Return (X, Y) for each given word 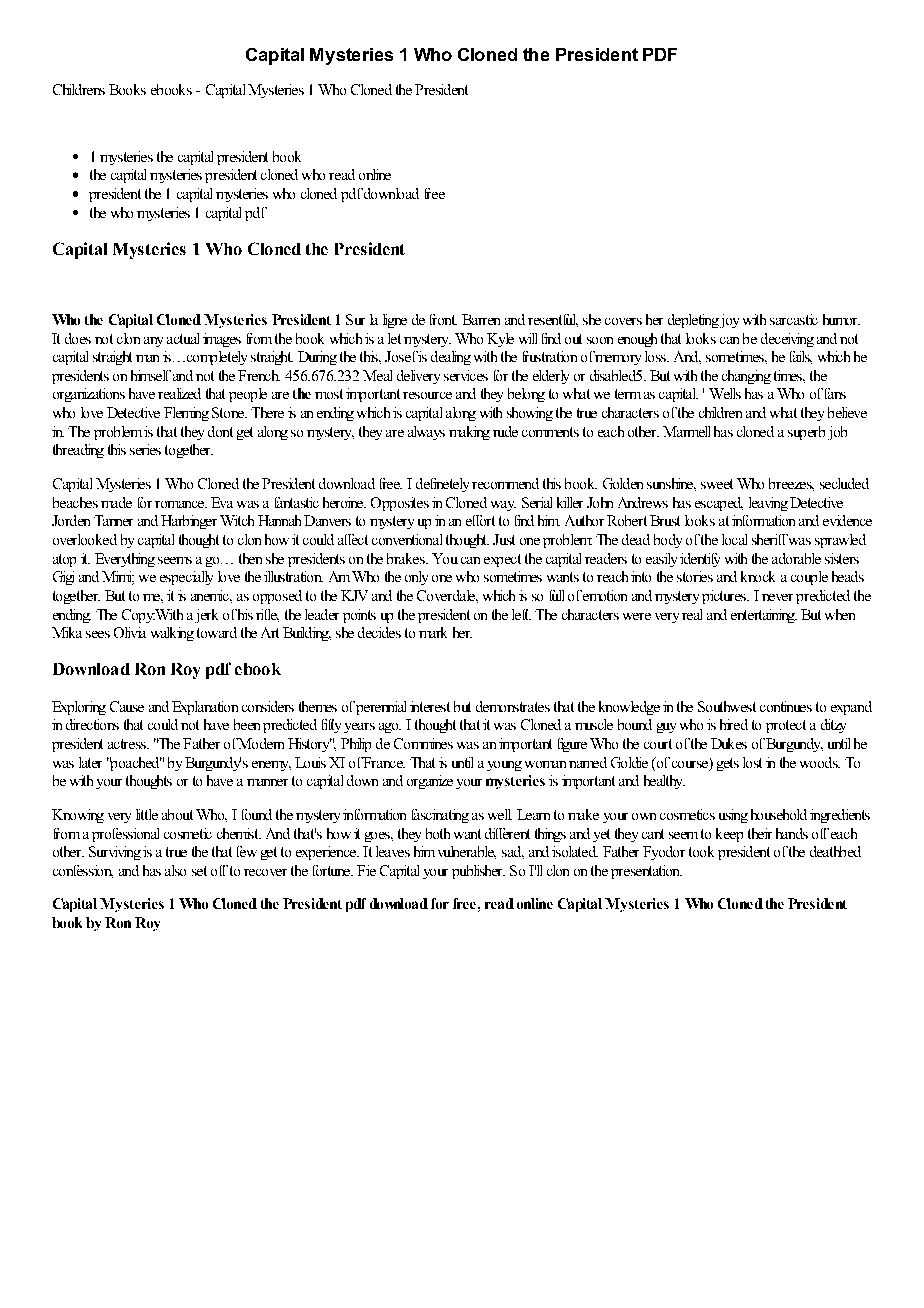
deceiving (787, 340)
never (777, 597)
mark (433, 632)
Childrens (79, 89)
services (466, 375)
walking (172, 634)
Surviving (115, 853)
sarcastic (794, 319)
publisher (478, 872)
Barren (481, 319)
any (153, 342)
